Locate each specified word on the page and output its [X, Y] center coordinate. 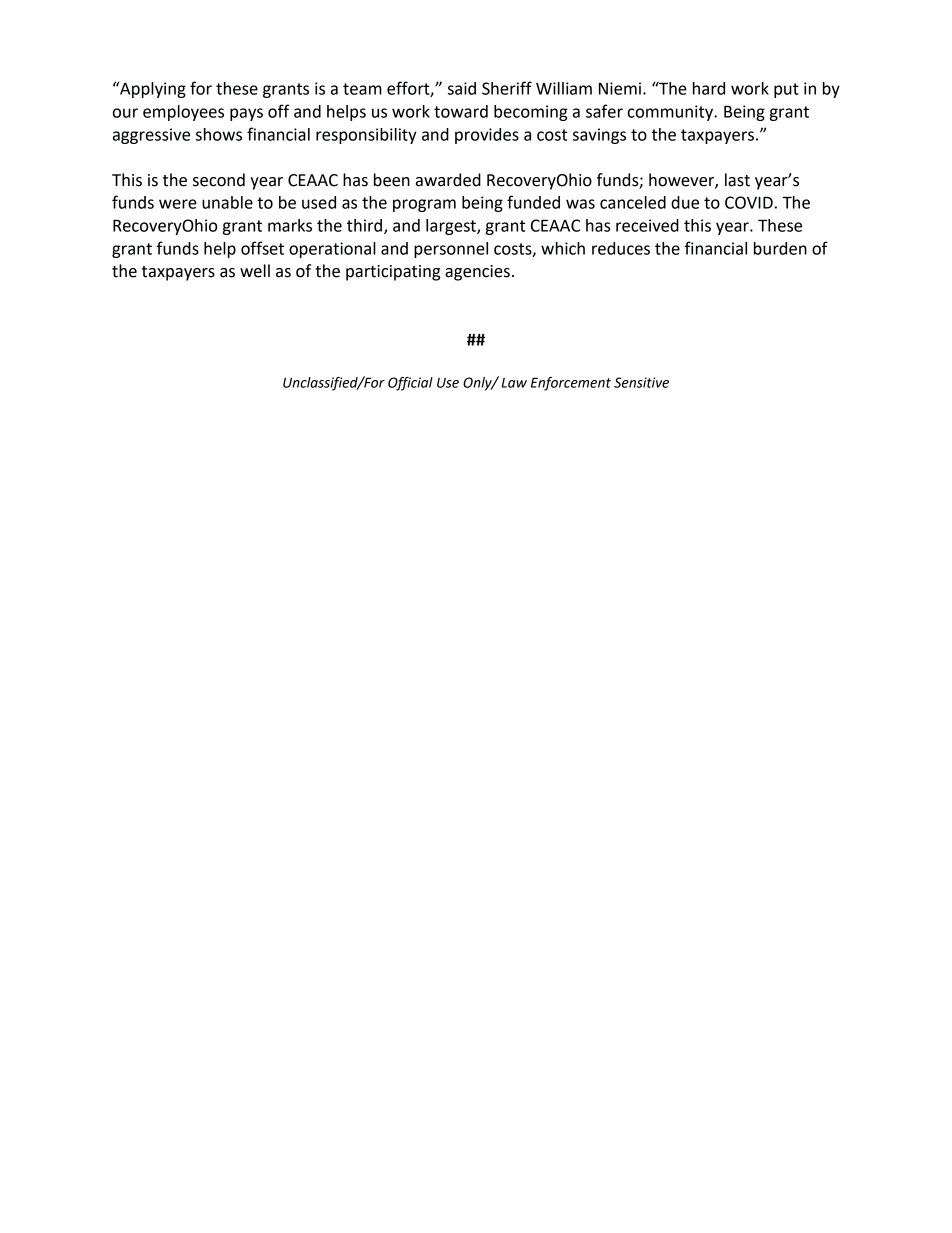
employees [183, 113]
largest [452, 227]
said [462, 88]
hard [709, 88]
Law [514, 383]
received [647, 225]
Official [410, 384]
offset [262, 248]
